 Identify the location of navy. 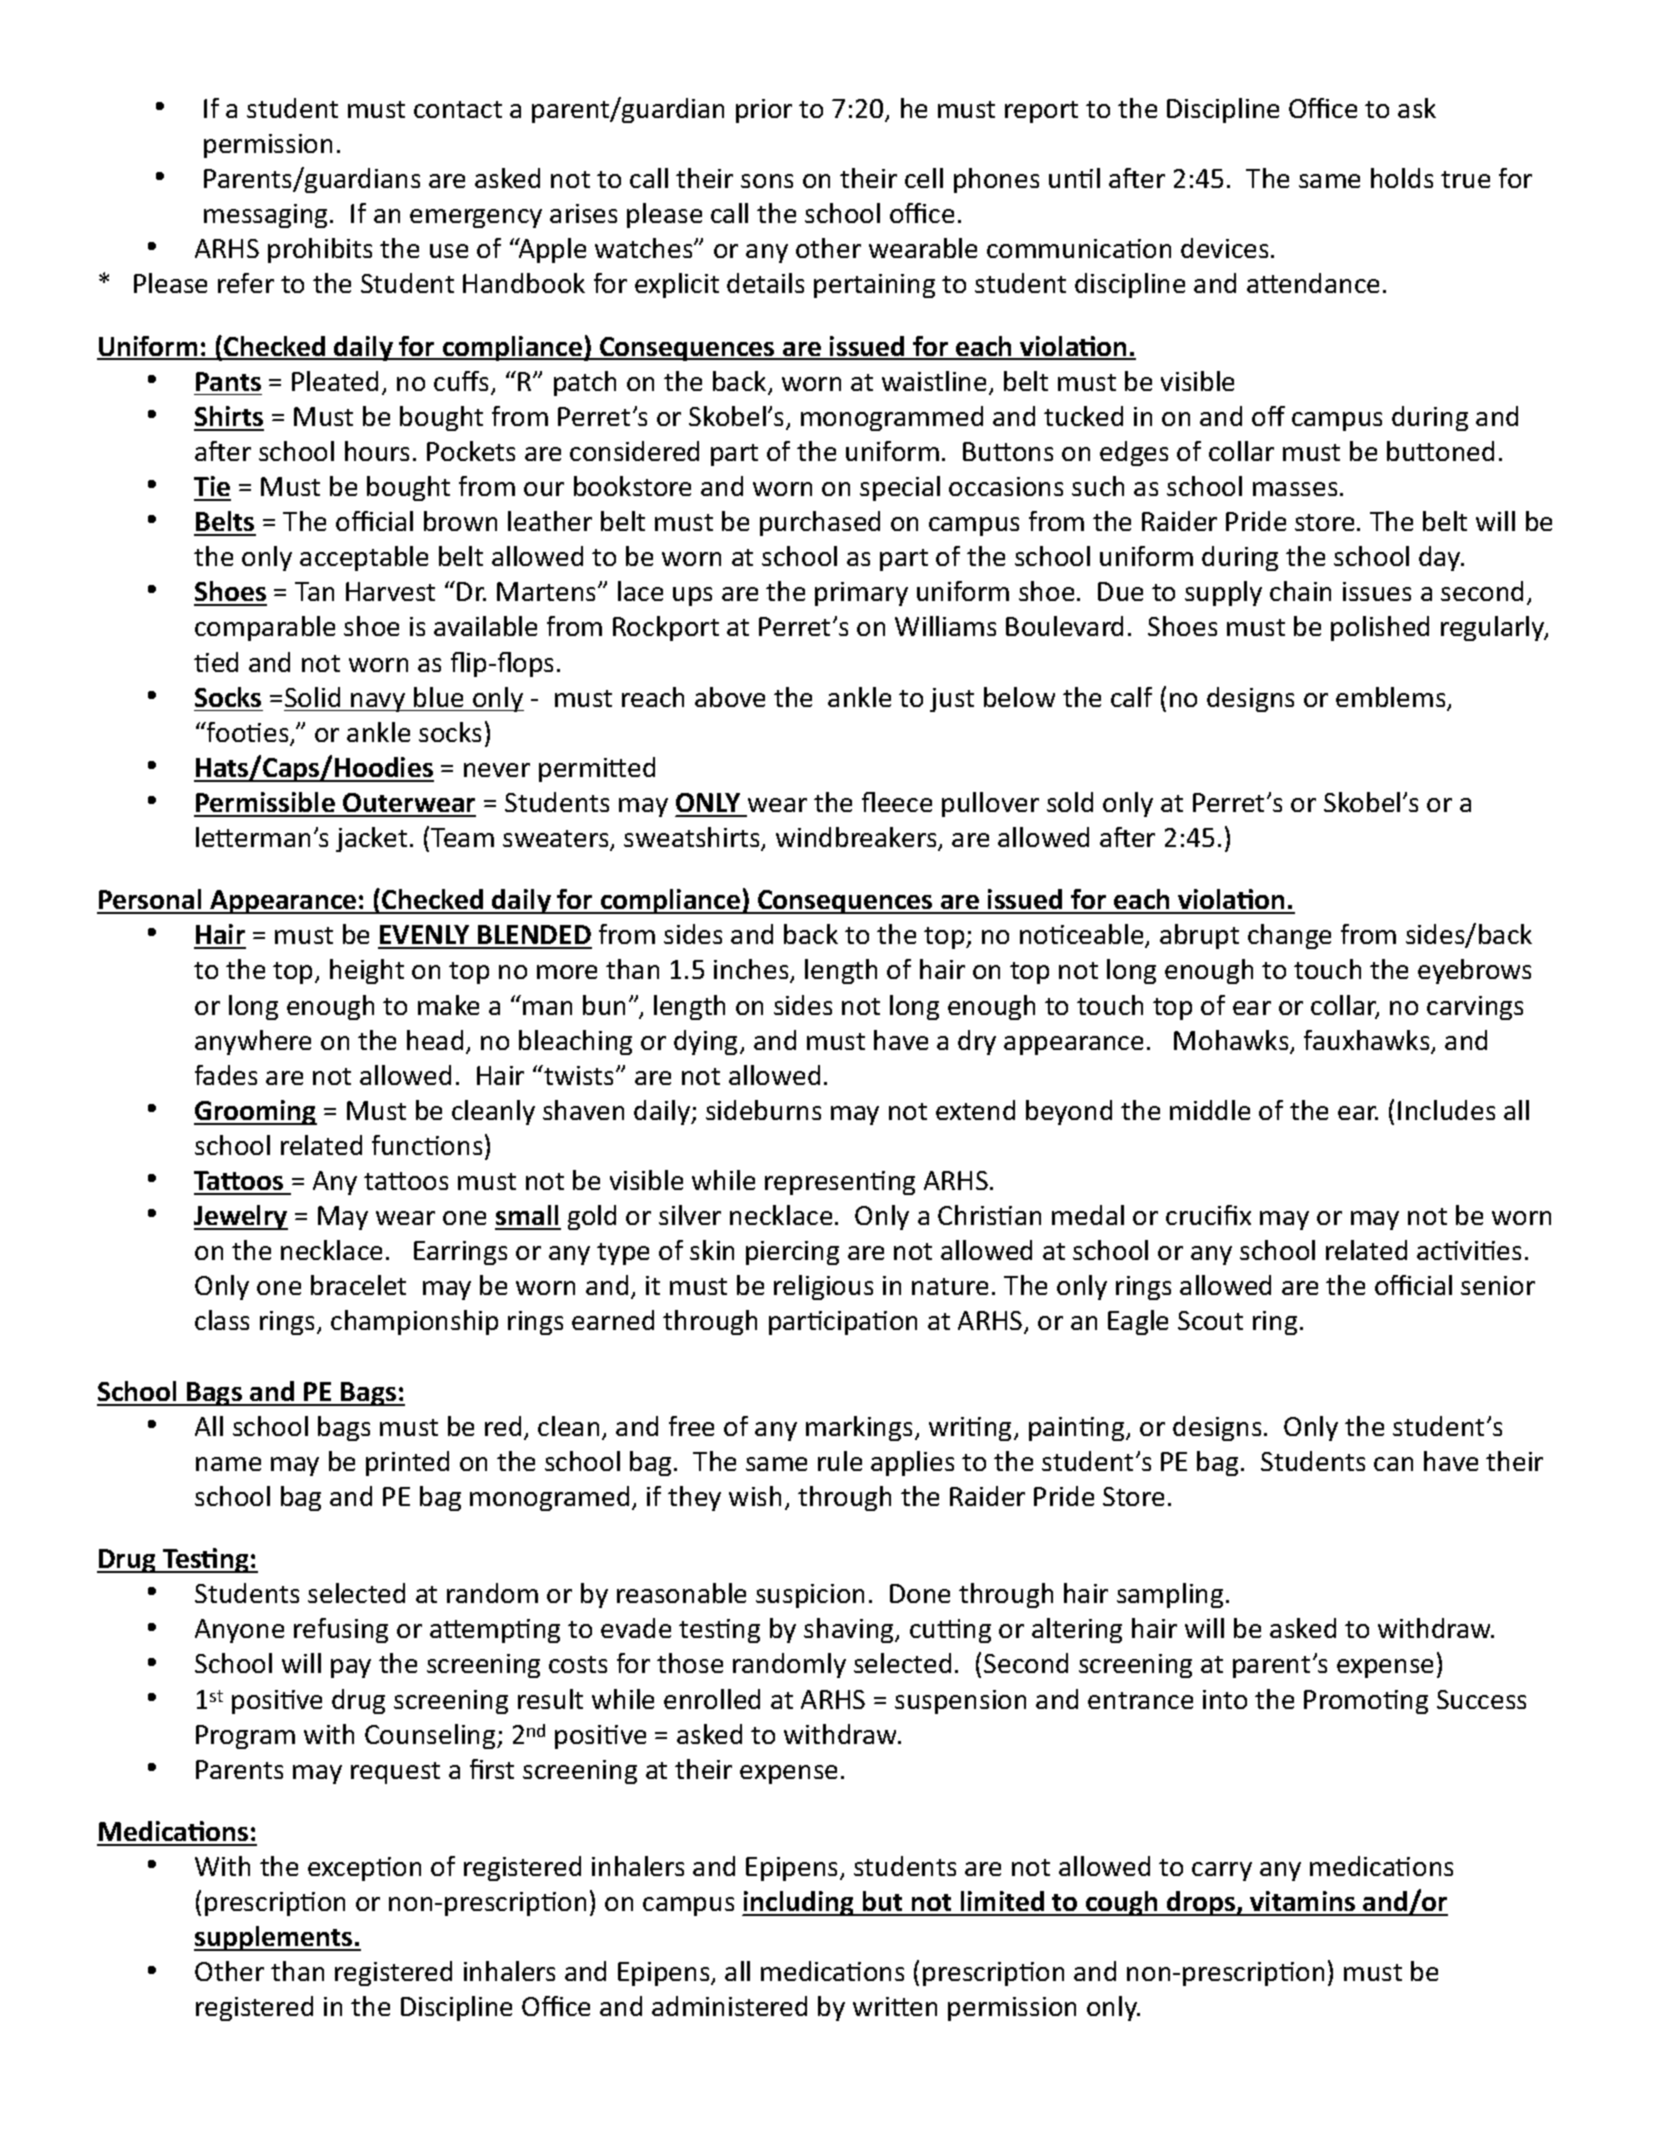
(378, 702).
